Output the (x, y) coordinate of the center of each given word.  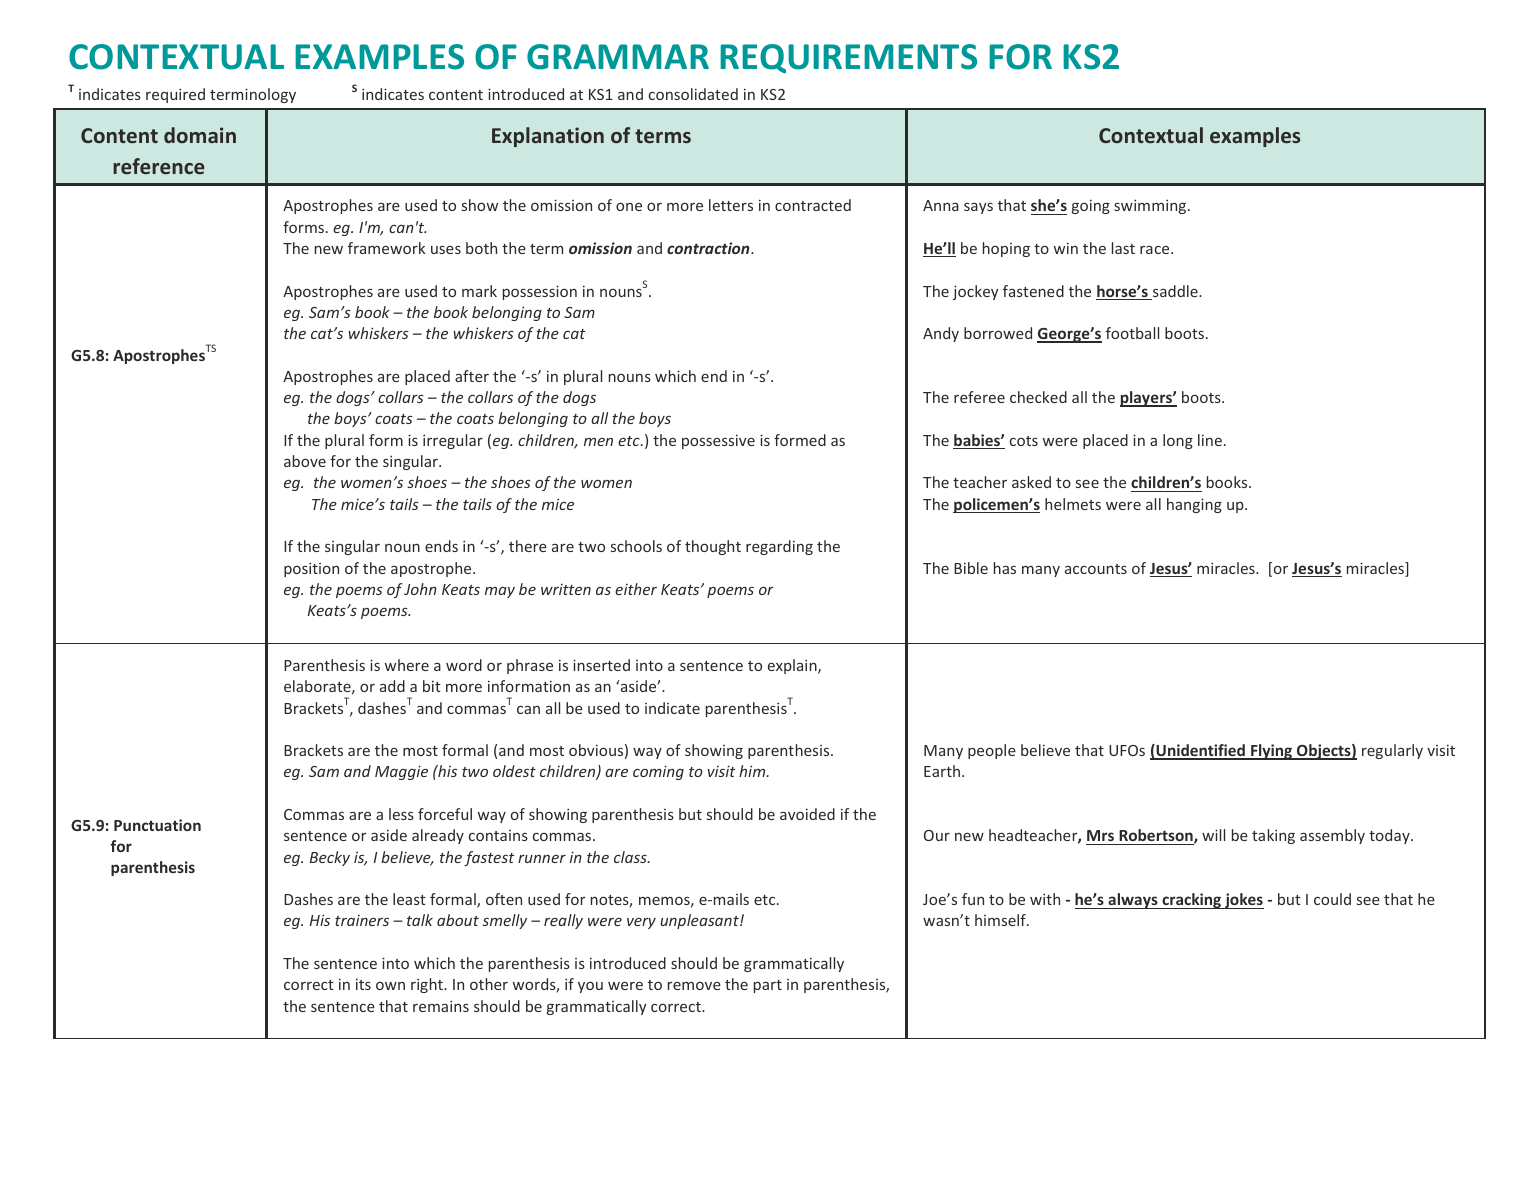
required (175, 95)
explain (793, 666)
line (1210, 440)
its (363, 984)
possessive (718, 441)
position (311, 569)
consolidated (693, 94)
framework (386, 248)
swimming (1151, 206)
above (305, 461)
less (401, 814)
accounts (1096, 569)
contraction (709, 248)
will (1213, 835)
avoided (807, 814)
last (1123, 248)
